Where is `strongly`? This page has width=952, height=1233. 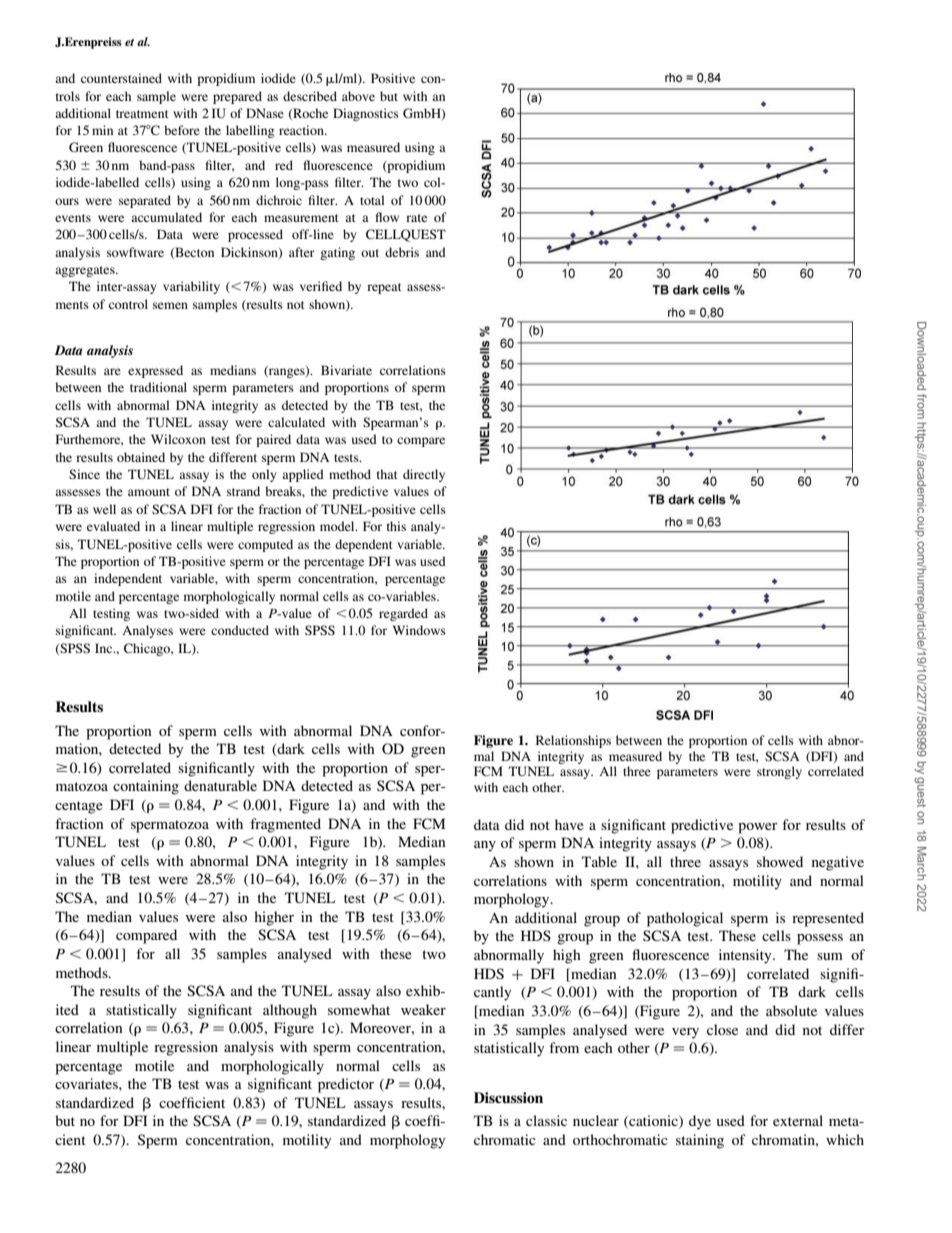 strongly is located at coordinates (779, 772).
